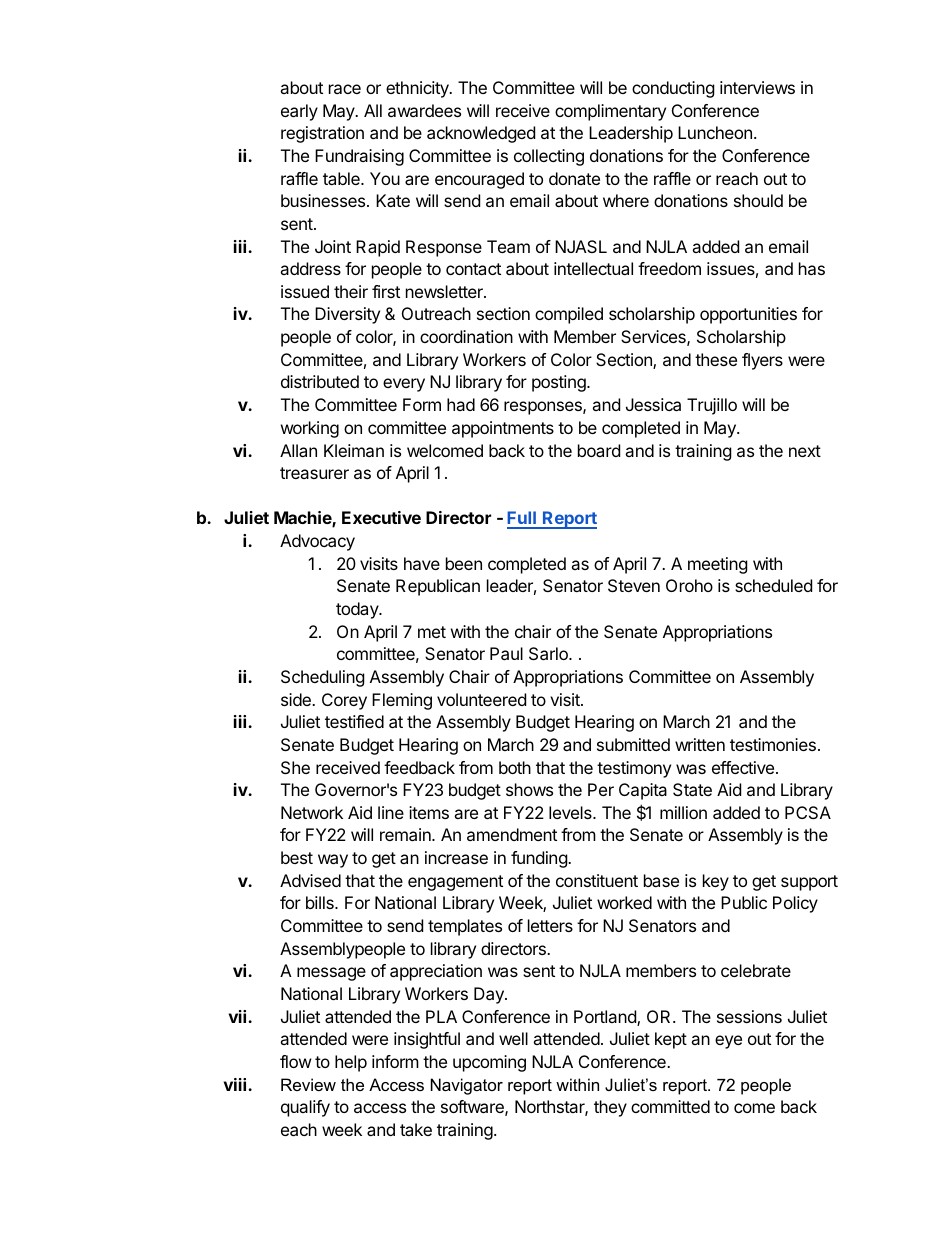 Image resolution: width=952 pixels, height=1233 pixels. Describe the element at coordinates (506, 653) in the screenshot. I see `Paul` at that location.
